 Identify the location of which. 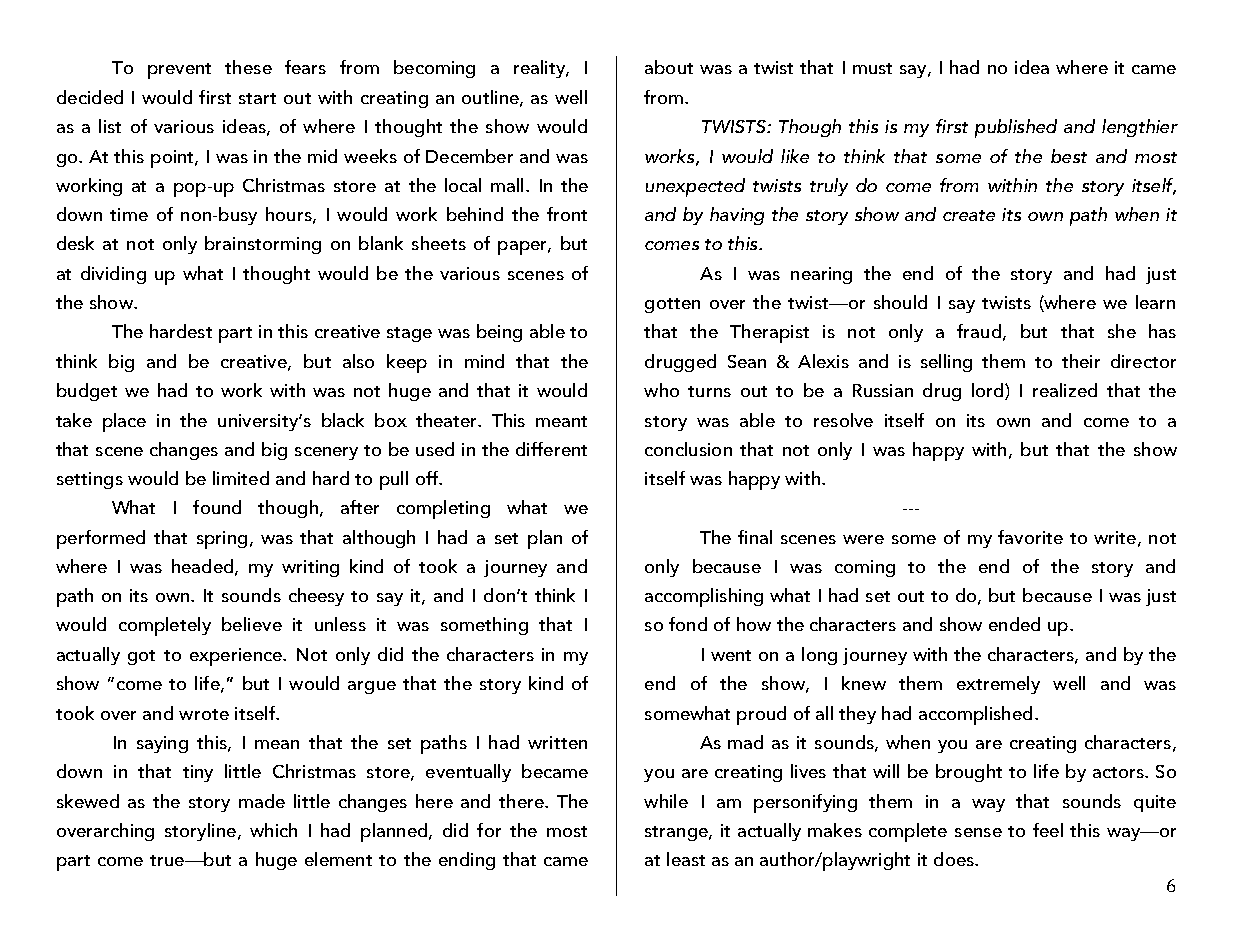
(273, 830).
